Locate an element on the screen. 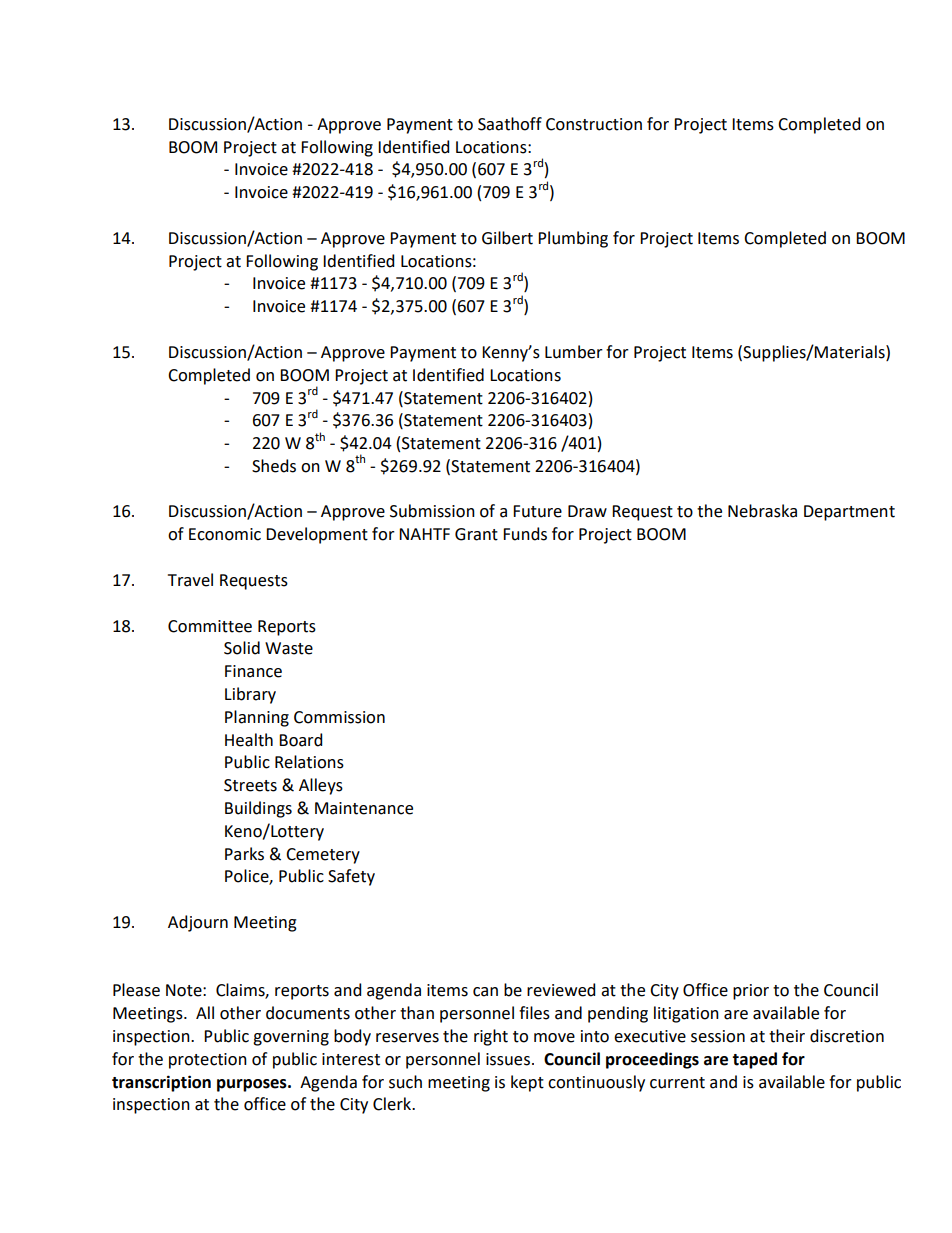  Maintenance is located at coordinates (364, 808).
